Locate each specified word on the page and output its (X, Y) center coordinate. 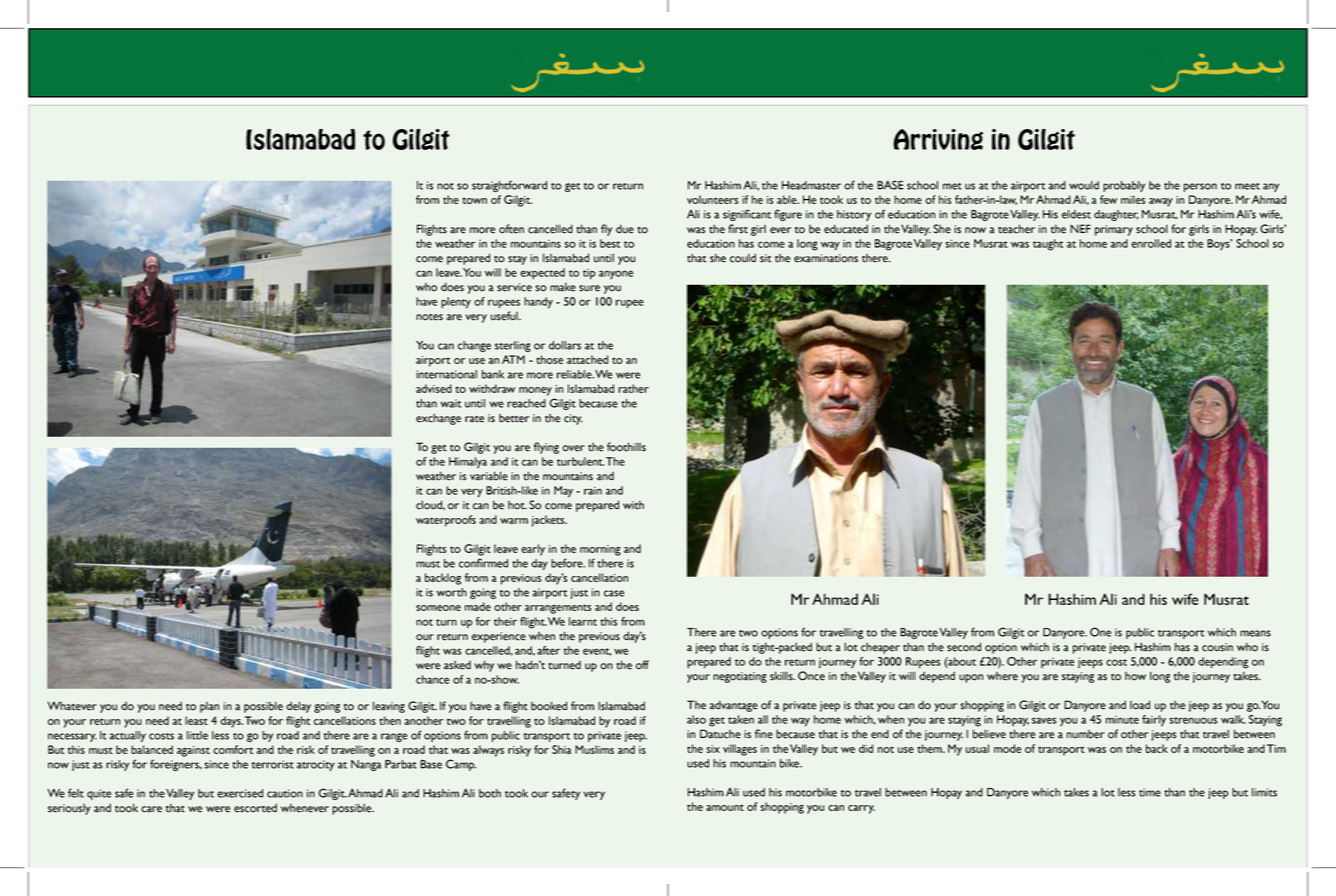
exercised (240, 793)
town (474, 200)
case (614, 593)
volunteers (713, 199)
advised (434, 388)
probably (1124, 186)
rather (633, 388)
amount (725, 807)
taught (1048, 245)
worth (451, 592)
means (1255, 633)
